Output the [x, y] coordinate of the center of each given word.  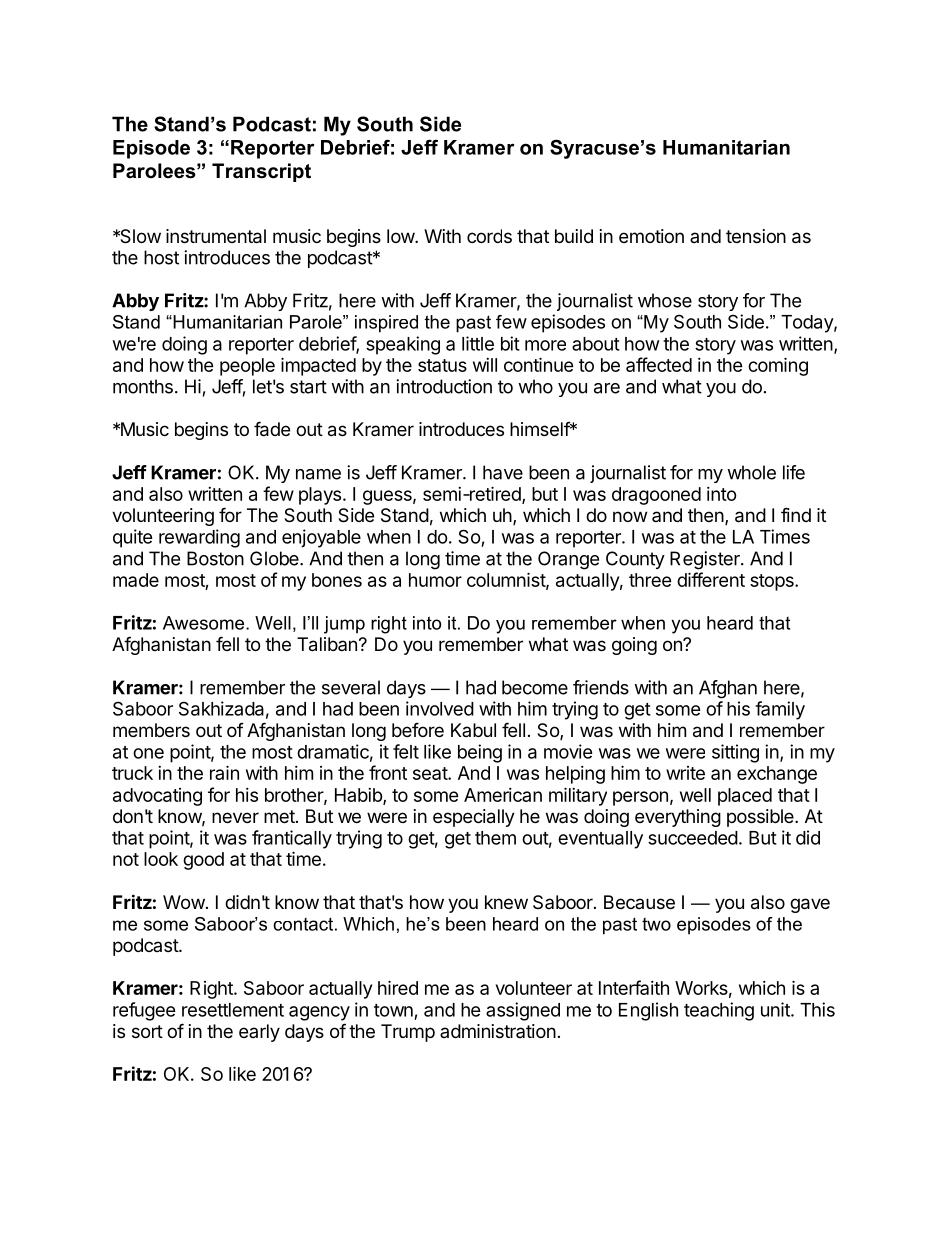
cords [489, 236]
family [780, 710]
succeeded [693, 838]
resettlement [233, 1010]
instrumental [216, 236]
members [151, 730]
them [495, 838]
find [796, 514]
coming [778, 366]
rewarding [199, 538]
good [203, 861]
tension [756, 236]
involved [440, 708]
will [485, 365]
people [247, 367]
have [503, 472]
